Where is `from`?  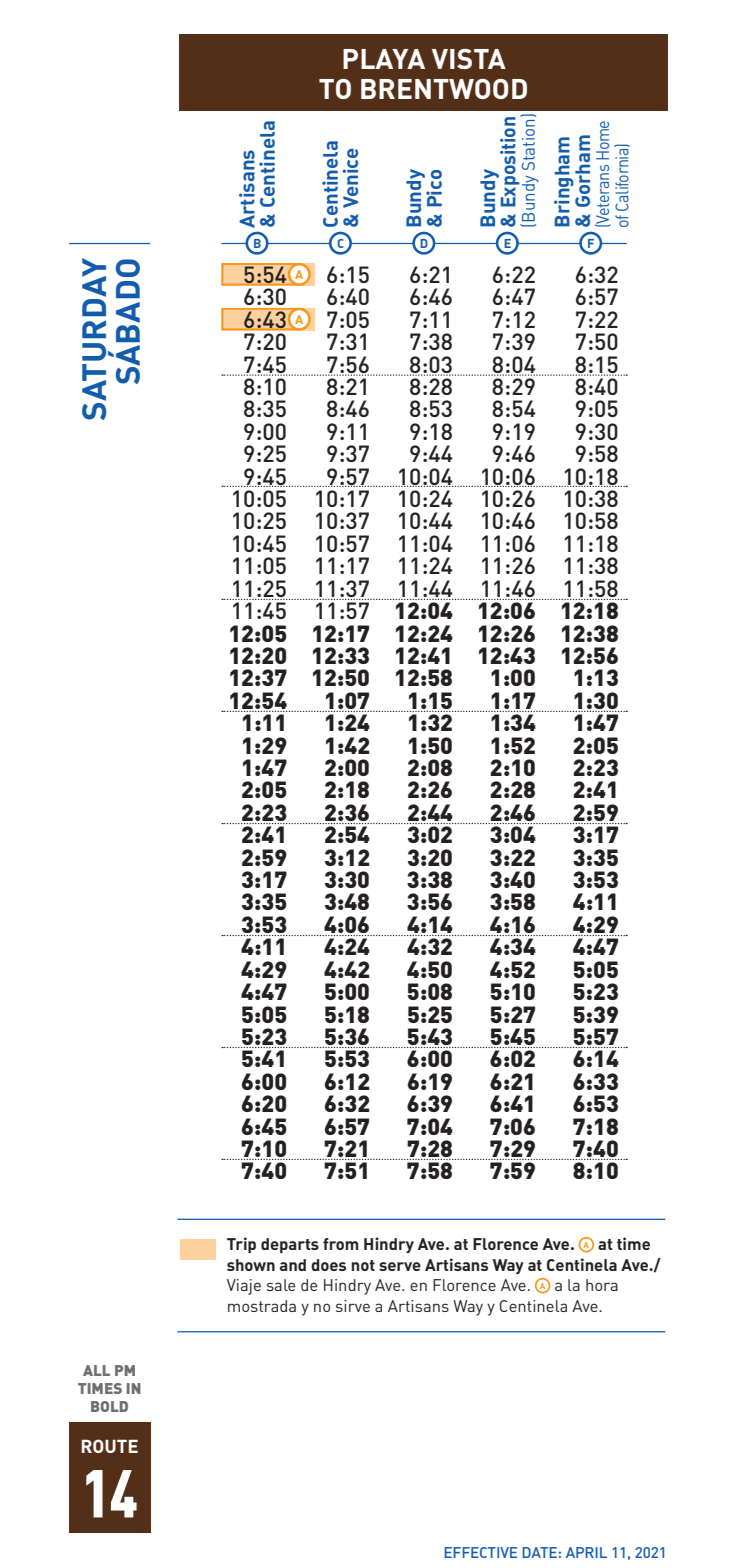 from is located at coordinates (341, 1244).
